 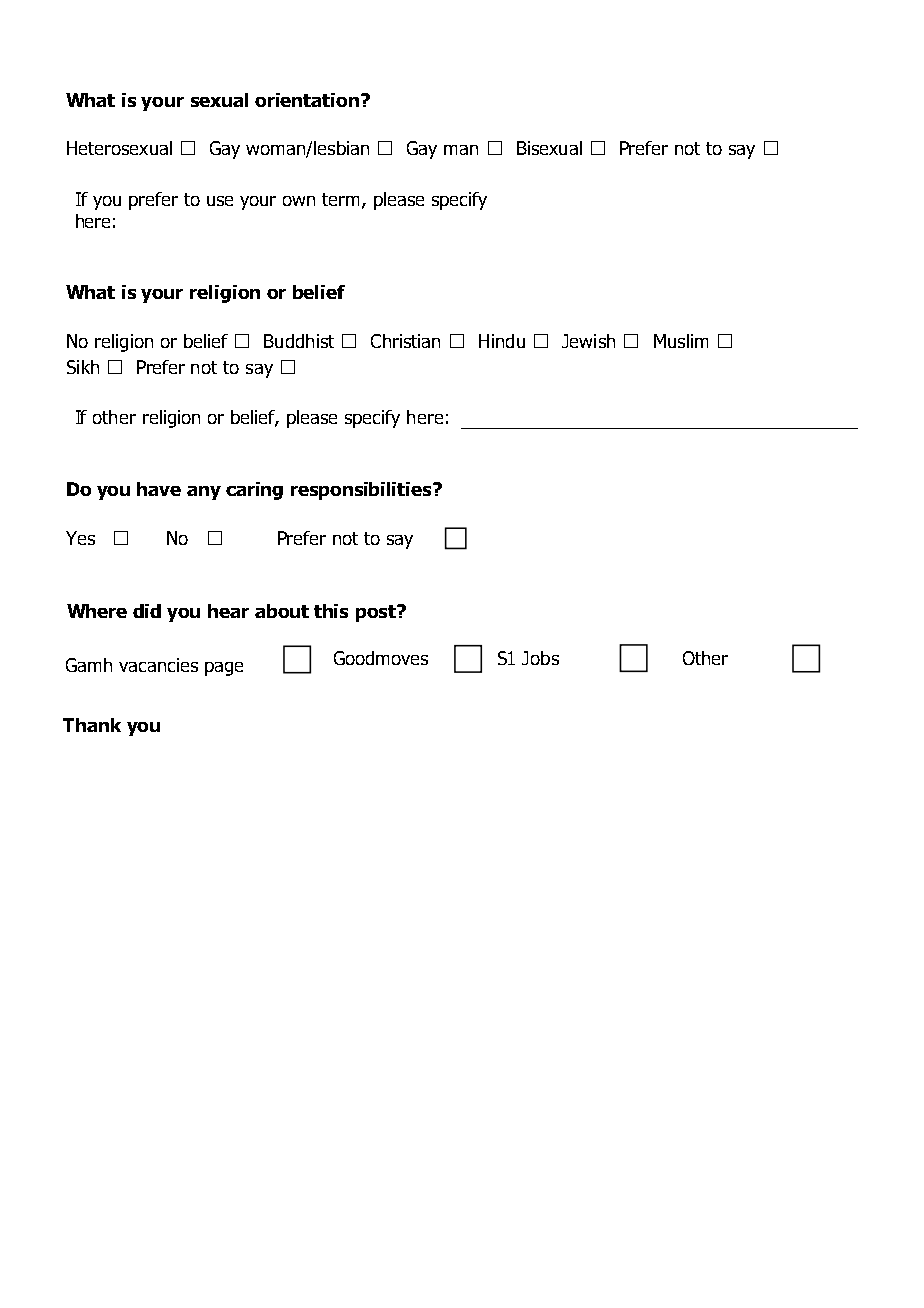 I want to click on Hindu, so click(x=502, y=341).
